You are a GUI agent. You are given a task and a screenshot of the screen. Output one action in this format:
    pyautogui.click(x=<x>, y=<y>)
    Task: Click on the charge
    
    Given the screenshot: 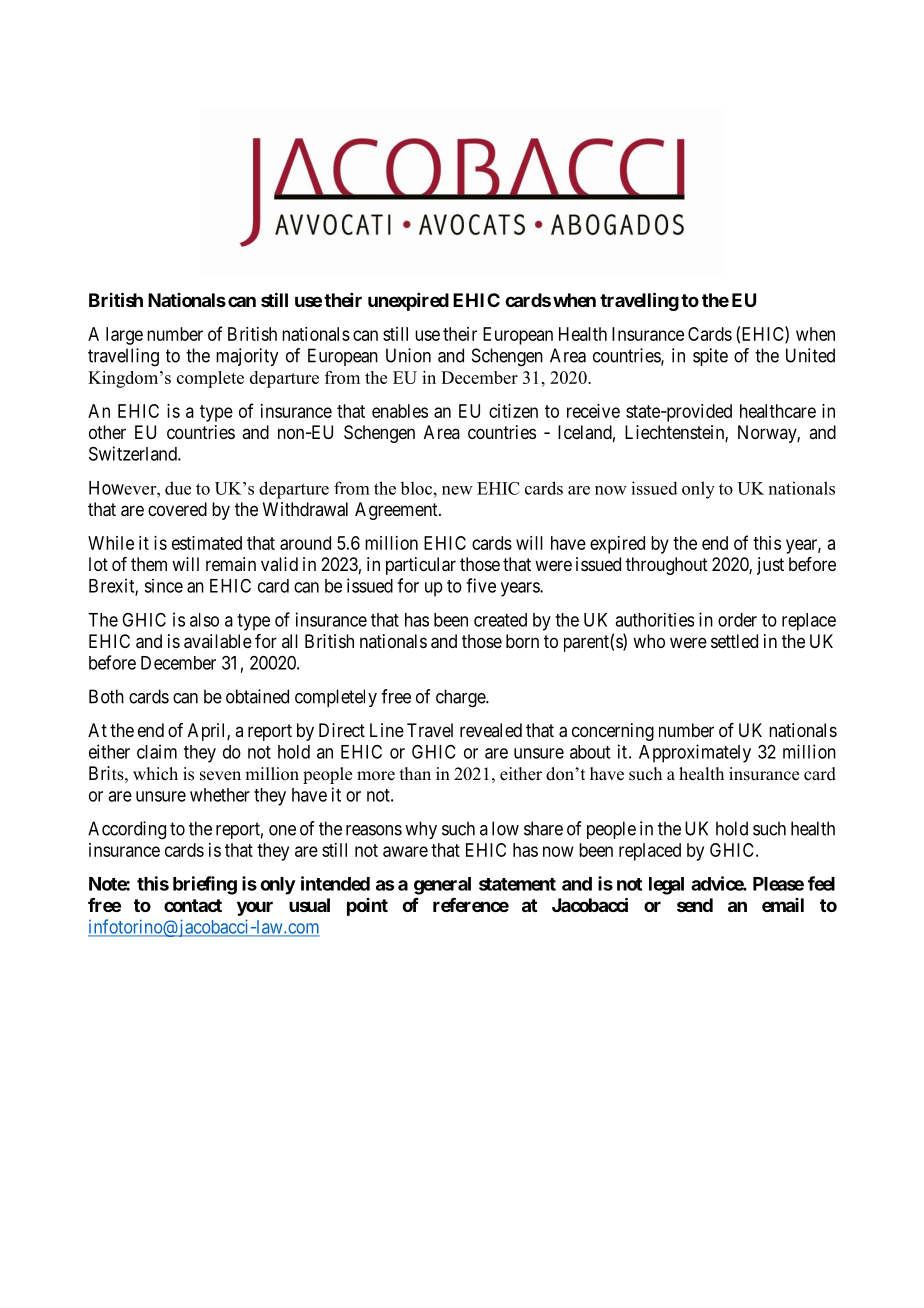 What is the action you would take?
    pyautogui.click(x=461, y=698)
